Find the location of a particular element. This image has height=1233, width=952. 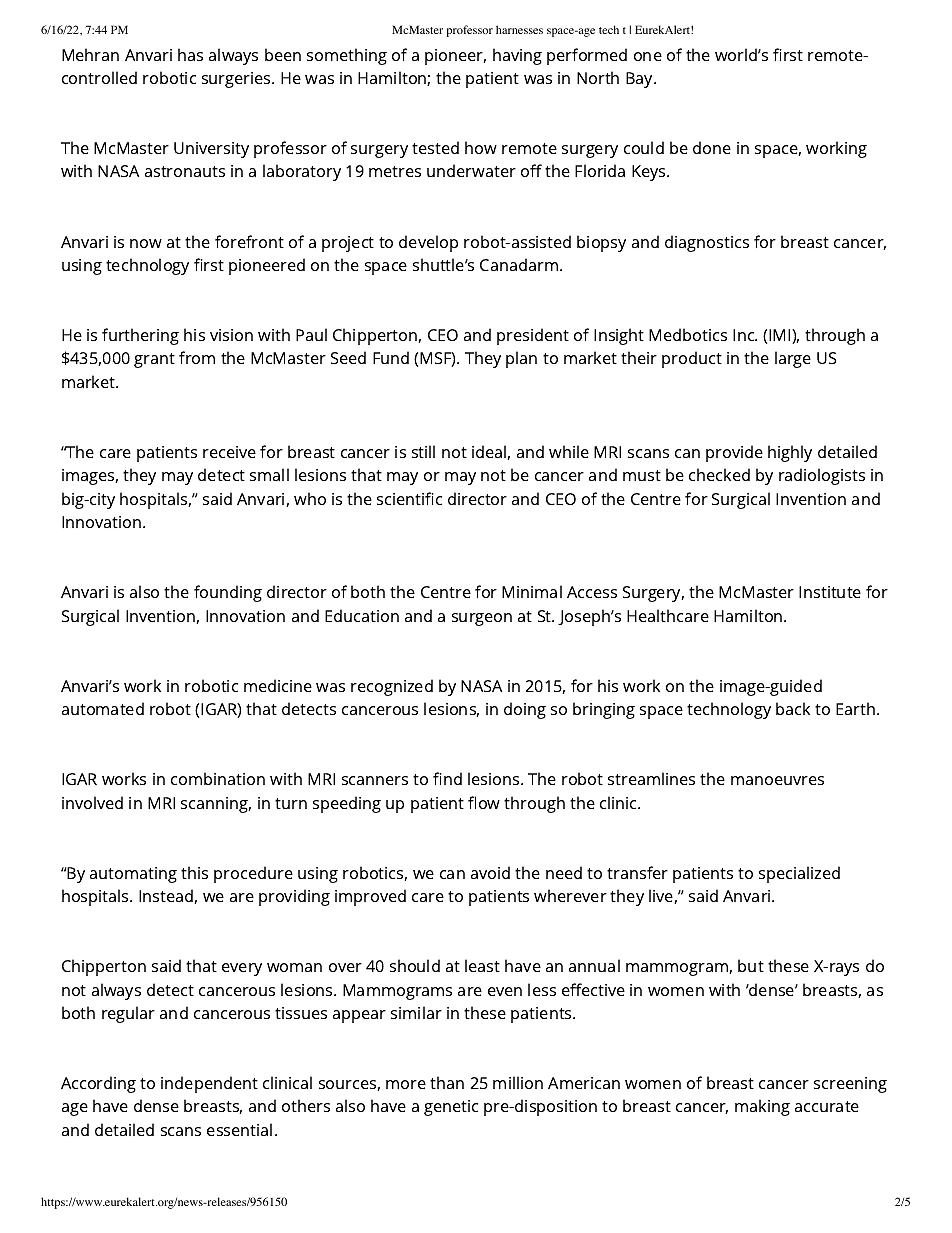

genetic is located at coordinates (451, 1108).
